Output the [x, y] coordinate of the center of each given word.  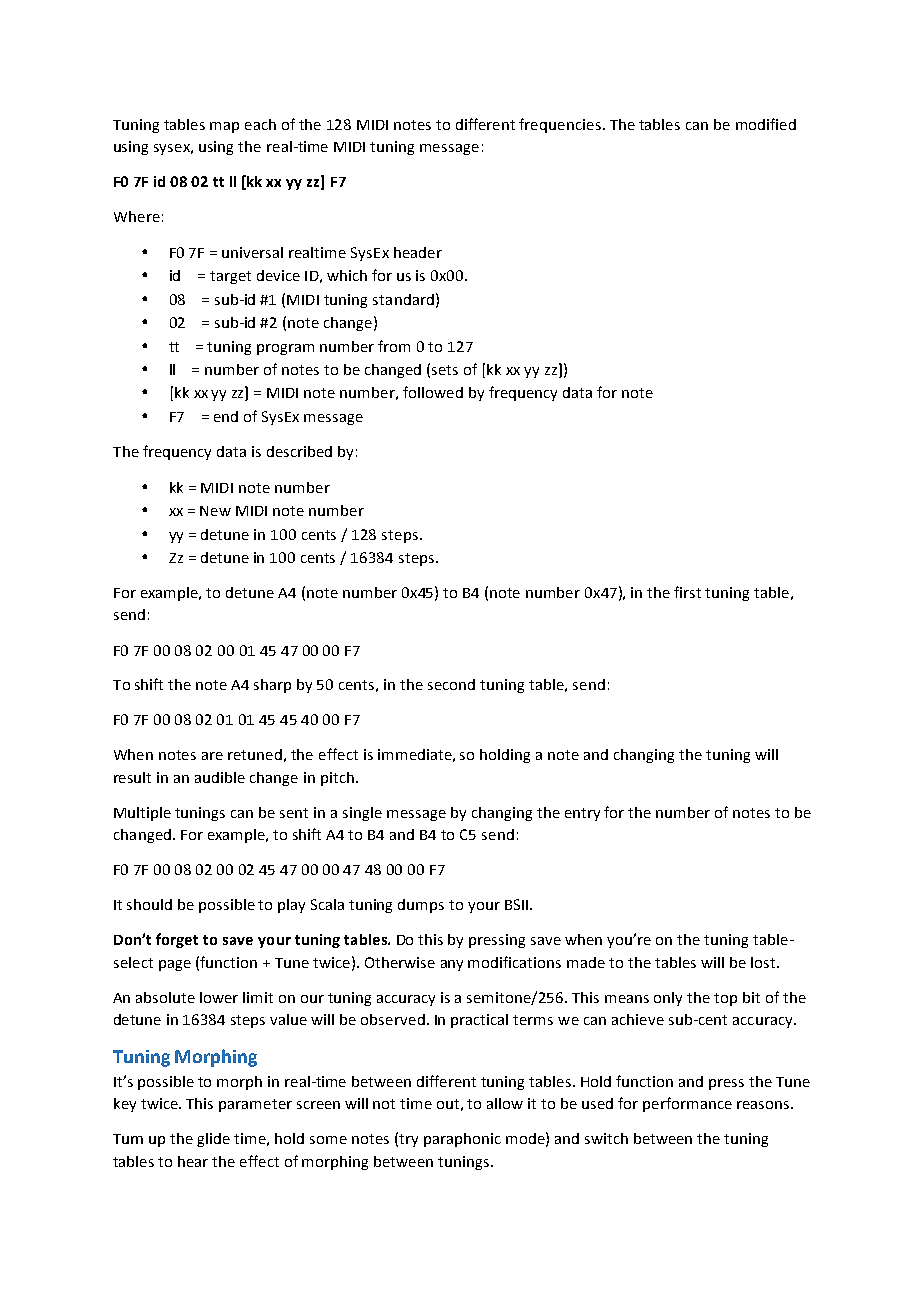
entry [582, 814]
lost [763, 962]
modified [766, 124]
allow [505, 1103]
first [687, 592]
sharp [272, 686]
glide [213, 1140]
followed [433, 392]
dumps [421, 906]
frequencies [560, 125]
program [285, 349]
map [224, 127]
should [149, 904]
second [451, 684]
